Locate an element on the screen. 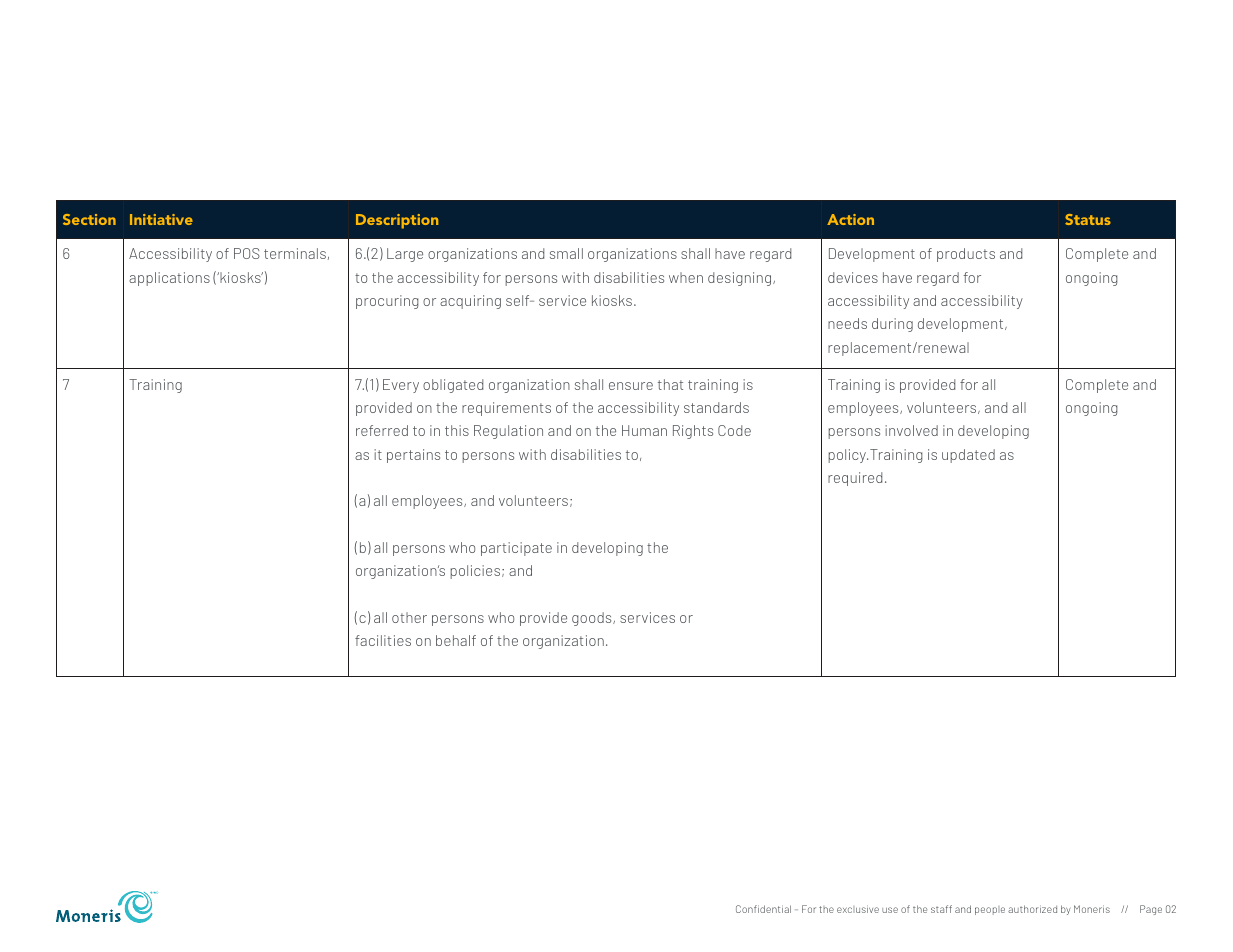 This screenshot has height=952, width=1233. products is located at coordinates (966, 255).
